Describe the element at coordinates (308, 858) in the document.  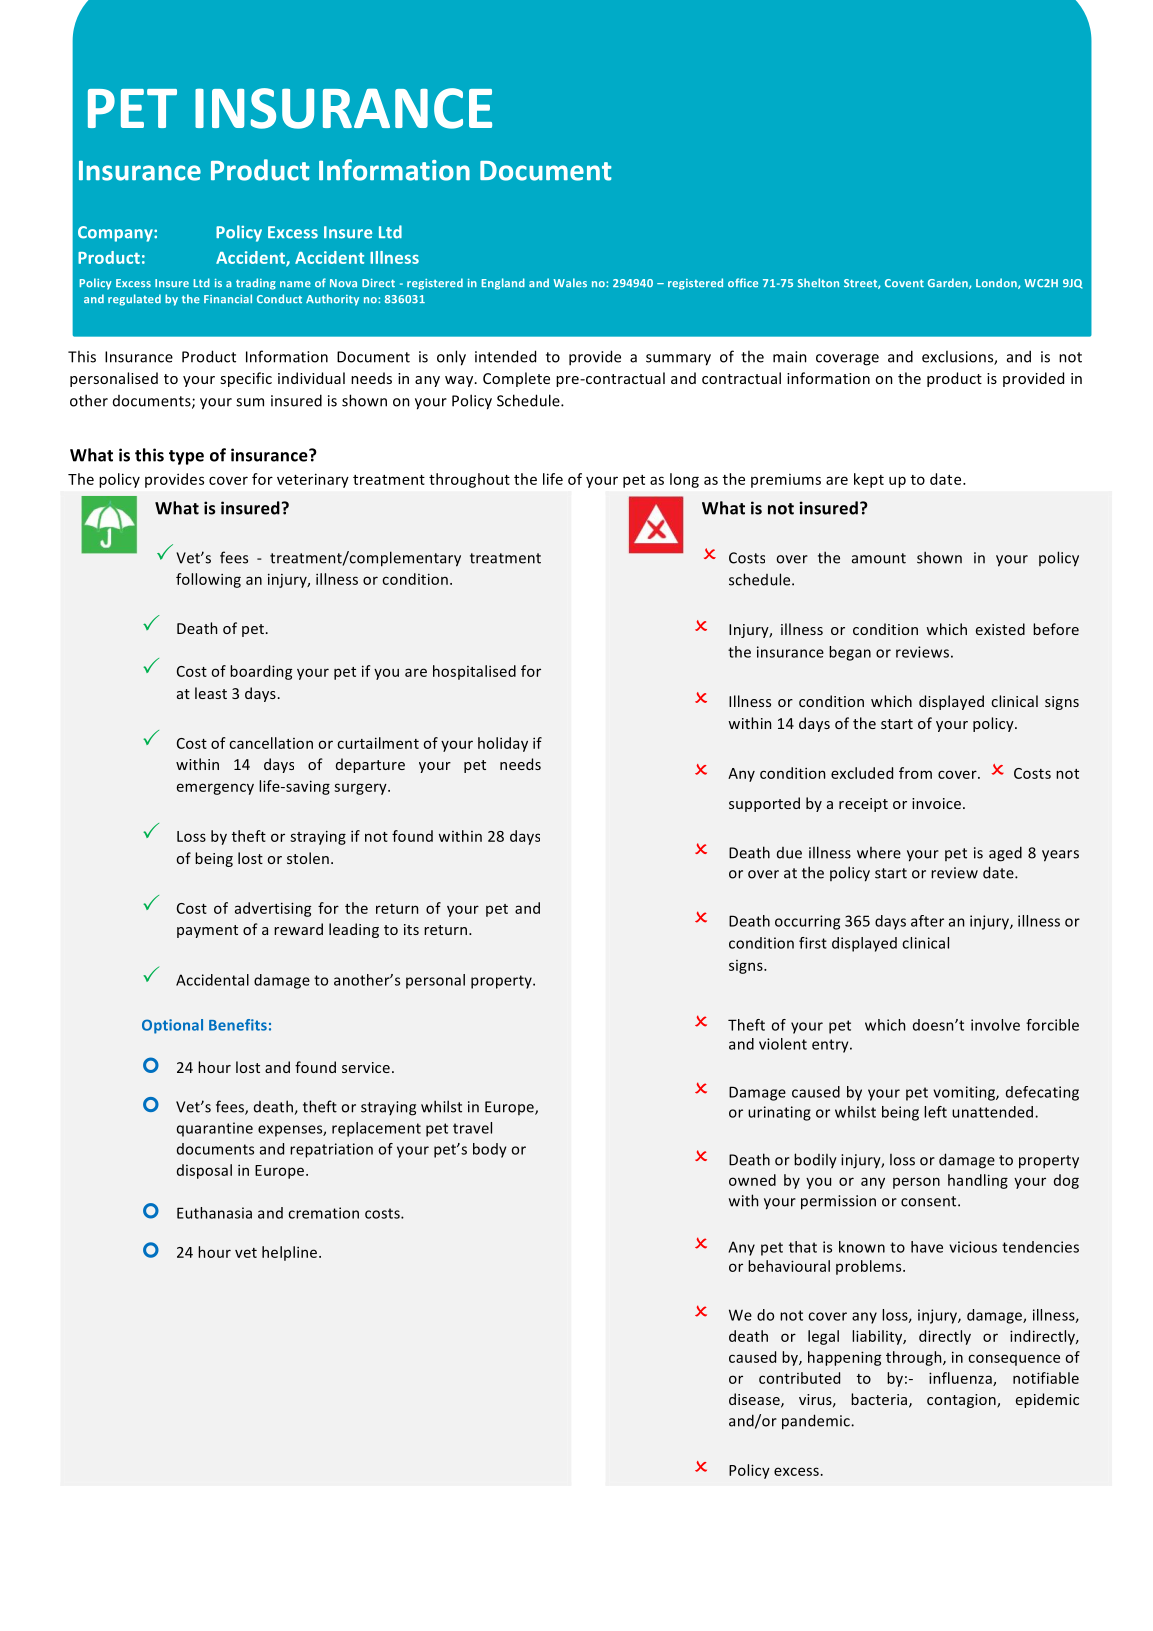
I see `stolen` at that location.
